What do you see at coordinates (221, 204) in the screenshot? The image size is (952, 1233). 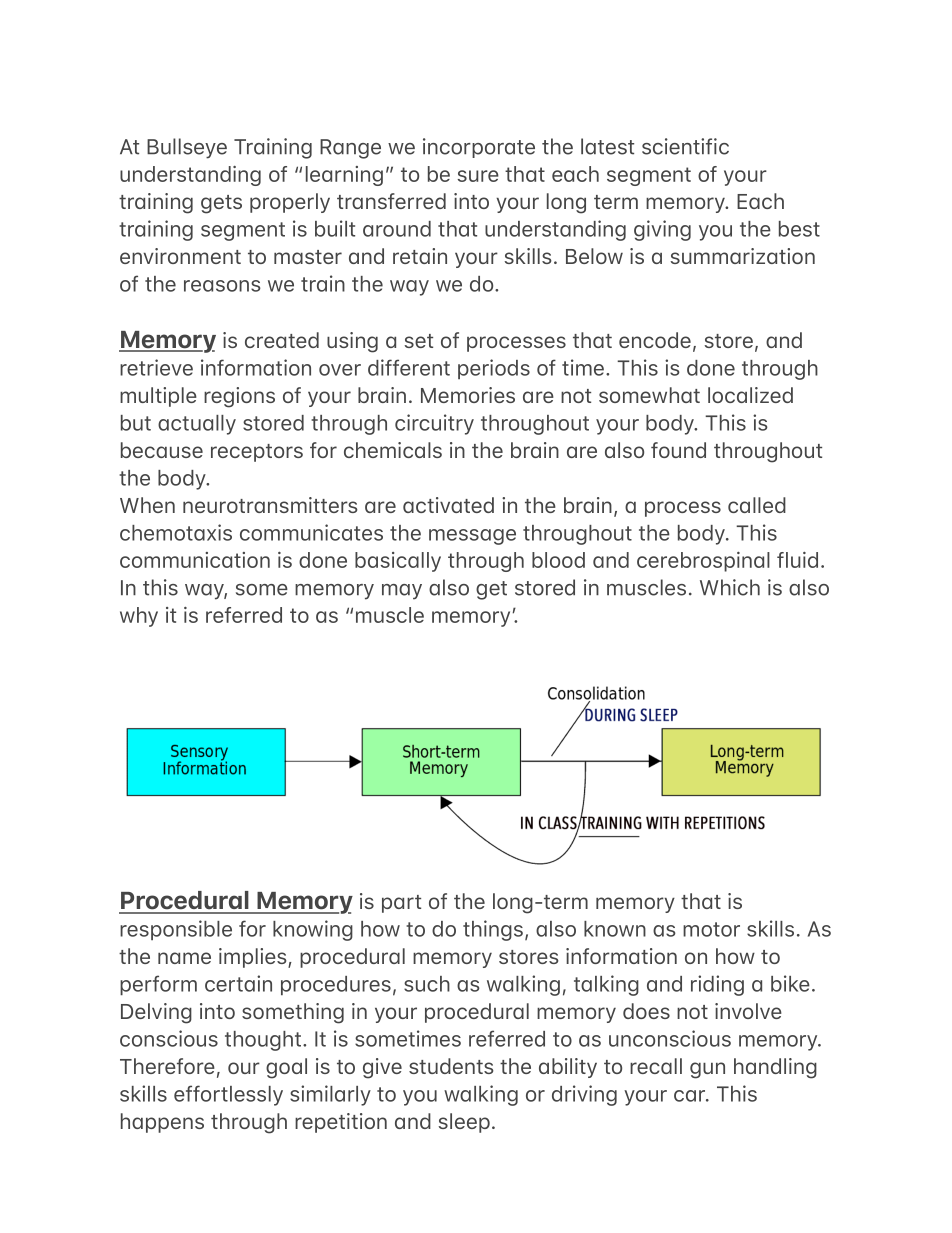 I see `gets` at bounding box center [221, 204].
